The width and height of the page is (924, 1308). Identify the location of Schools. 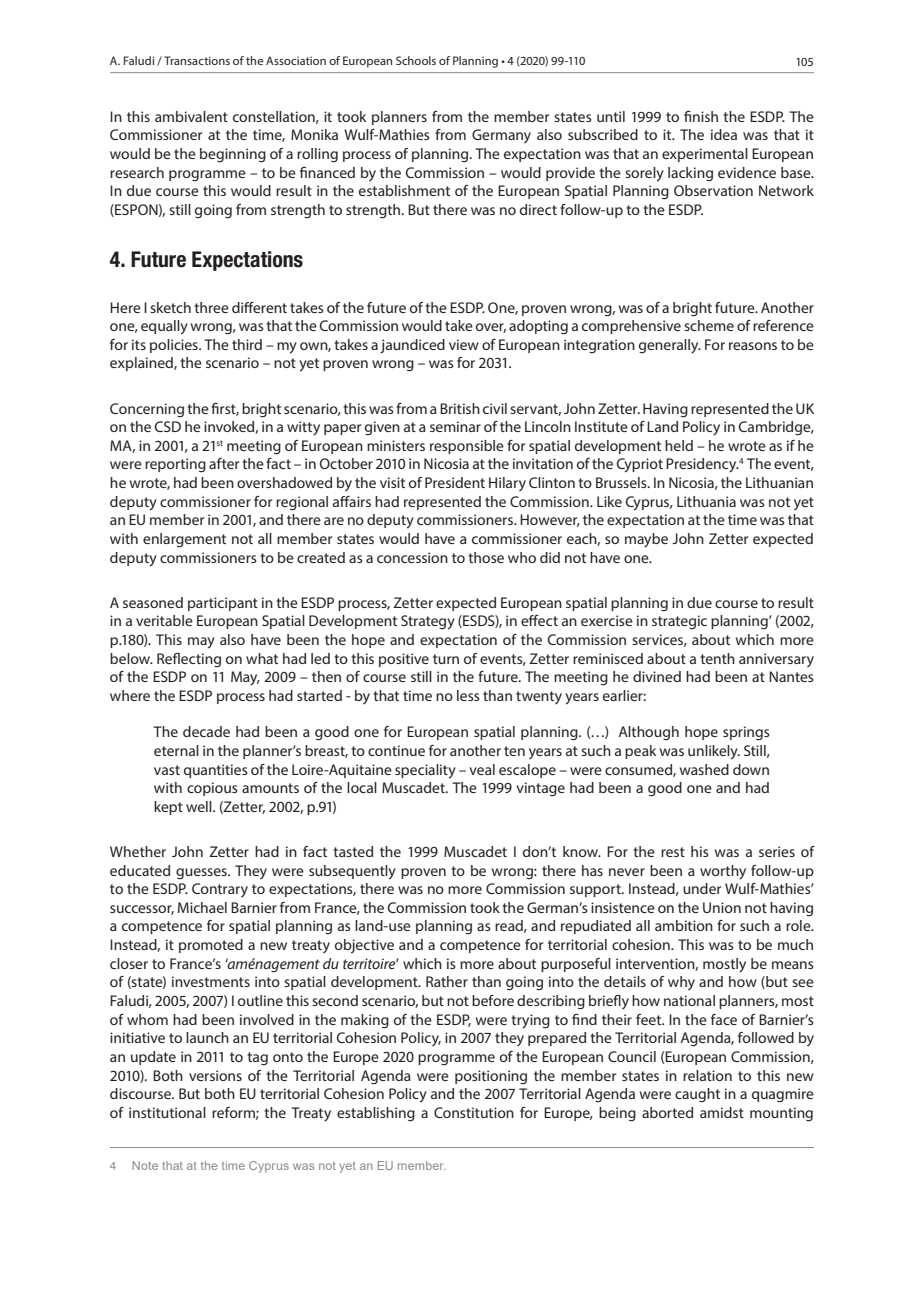
(416, 60).
